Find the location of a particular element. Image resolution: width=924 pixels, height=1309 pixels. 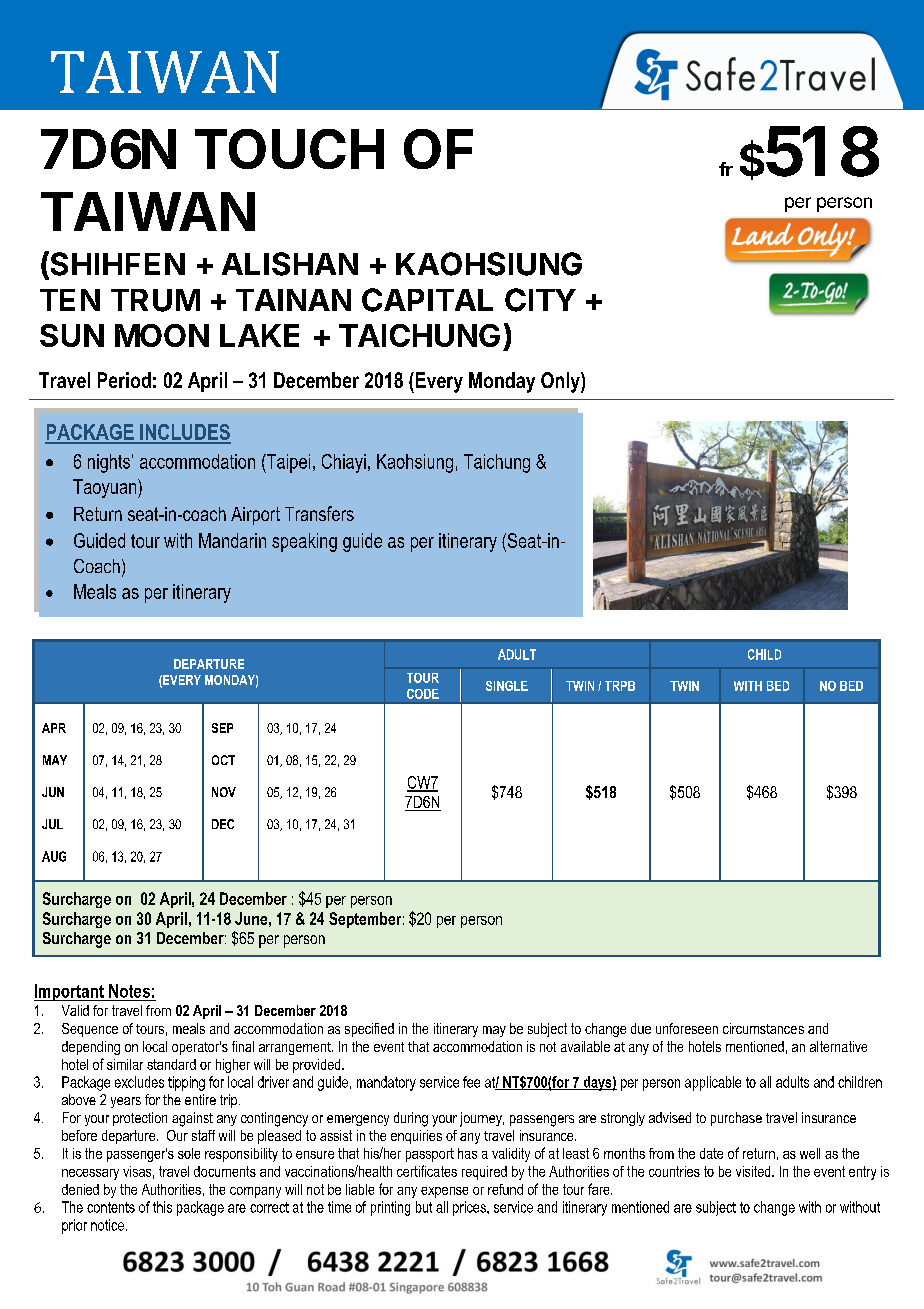

CODE is located at coordinates (423, 694).
